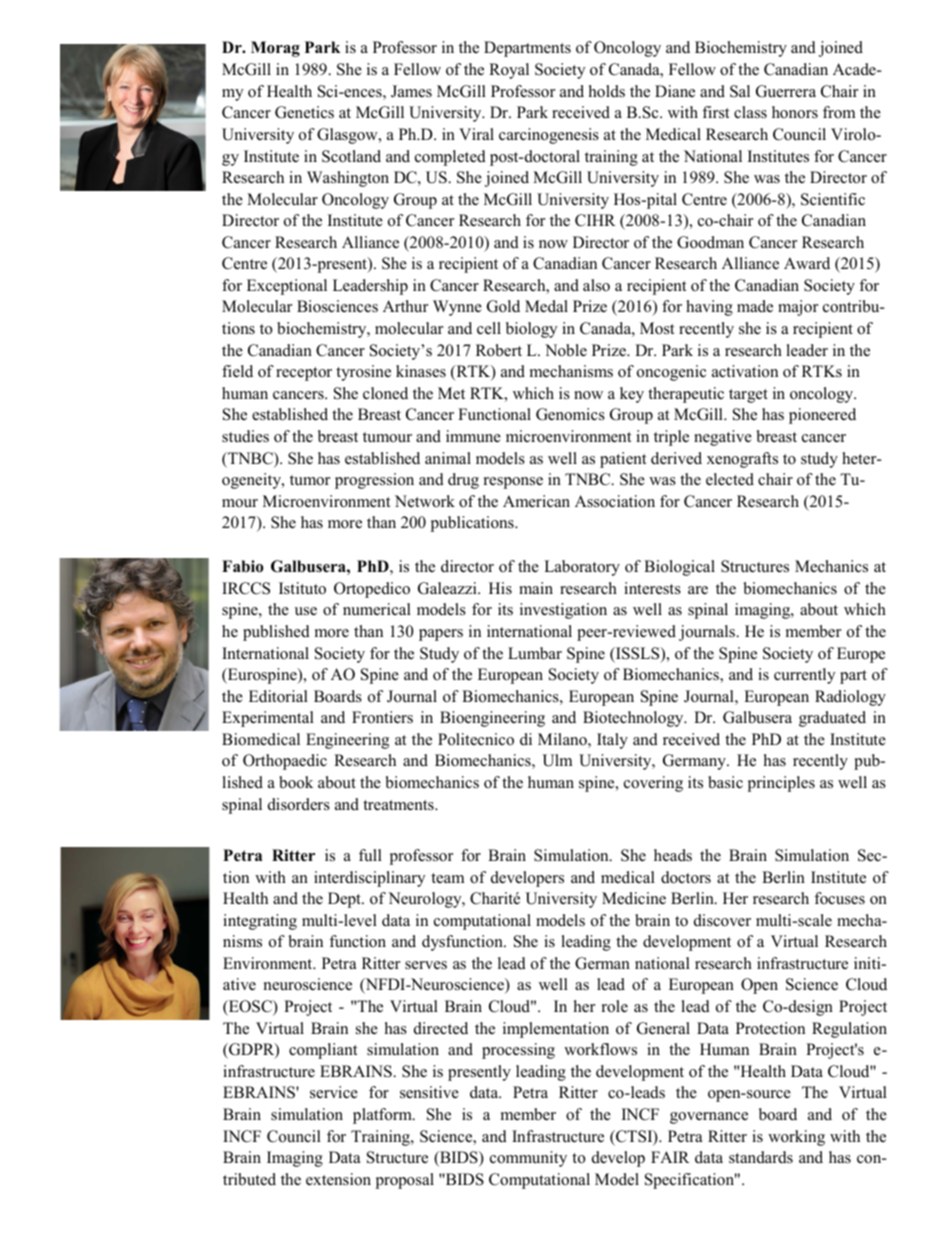  Describe the element at coordinates (742, 460) in the screenshot. I see `xenografts` at that location.
